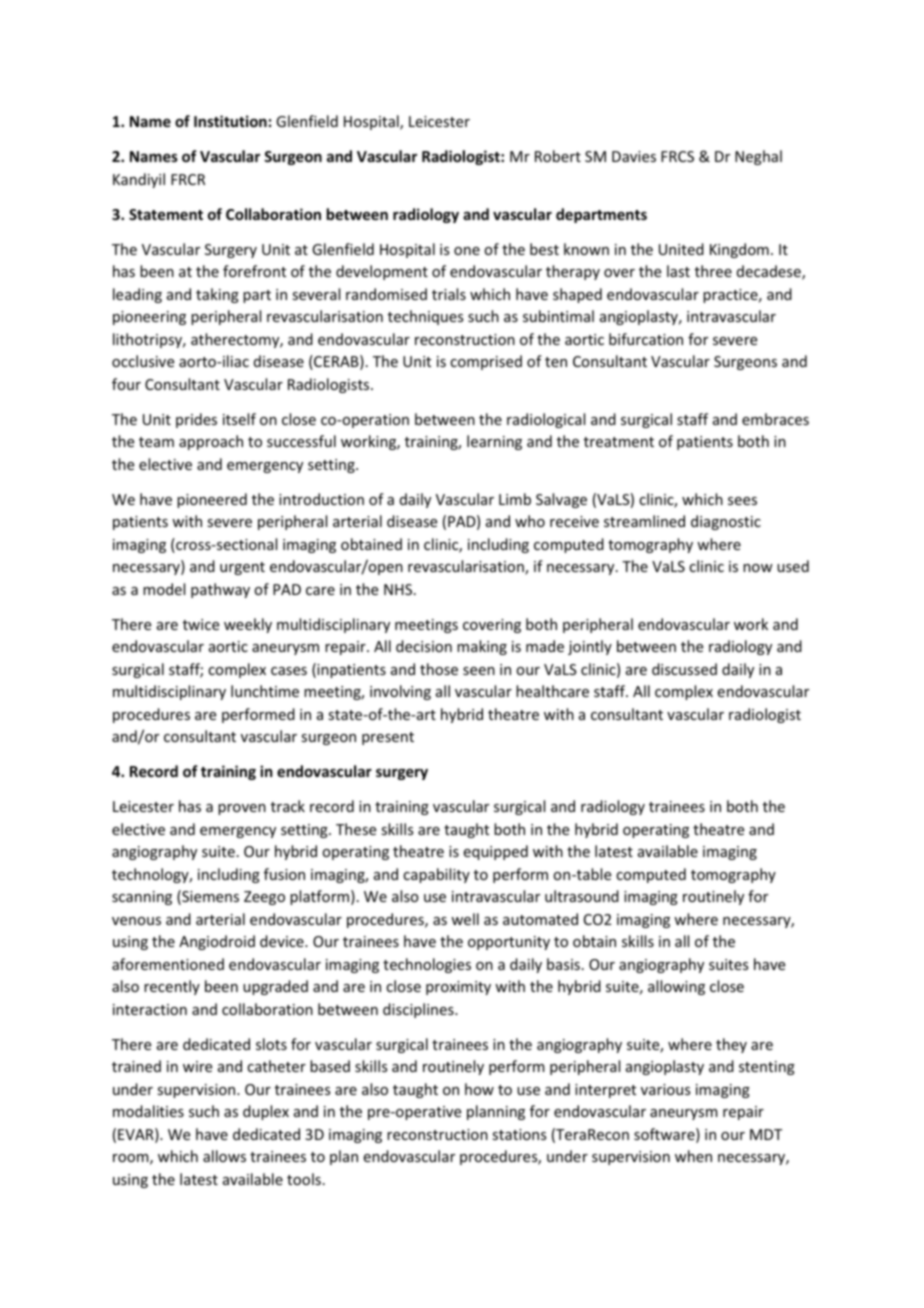 The image size is (924, 1308). What do you see at coordinates (224, 1156) in the screenshot?
I see `allows` at bounding box center [224, 1156].
